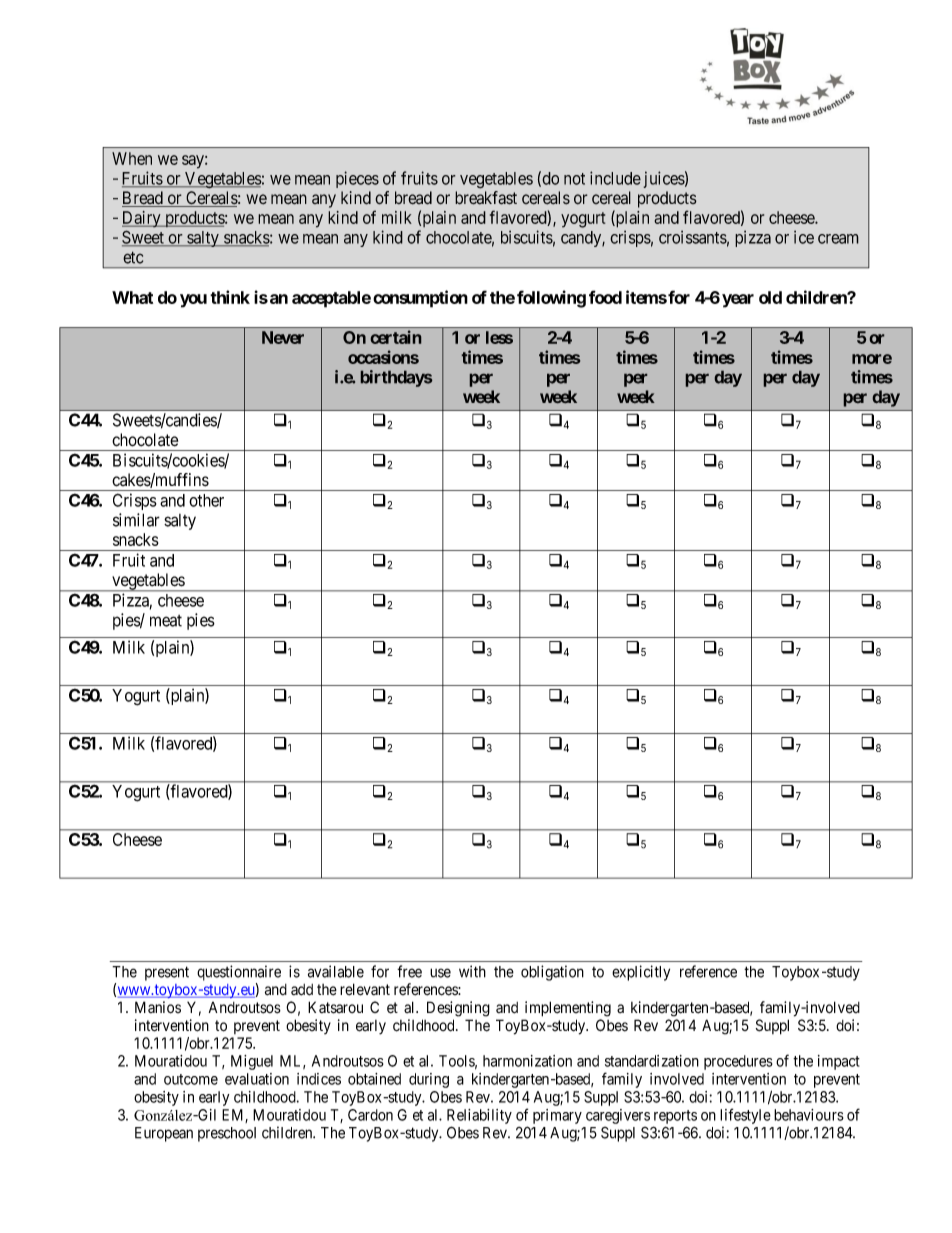 The image size is (952, 1233). Describe the element at coordinates (142, 219) in the screenshot. I see `Dairy` at that location.
